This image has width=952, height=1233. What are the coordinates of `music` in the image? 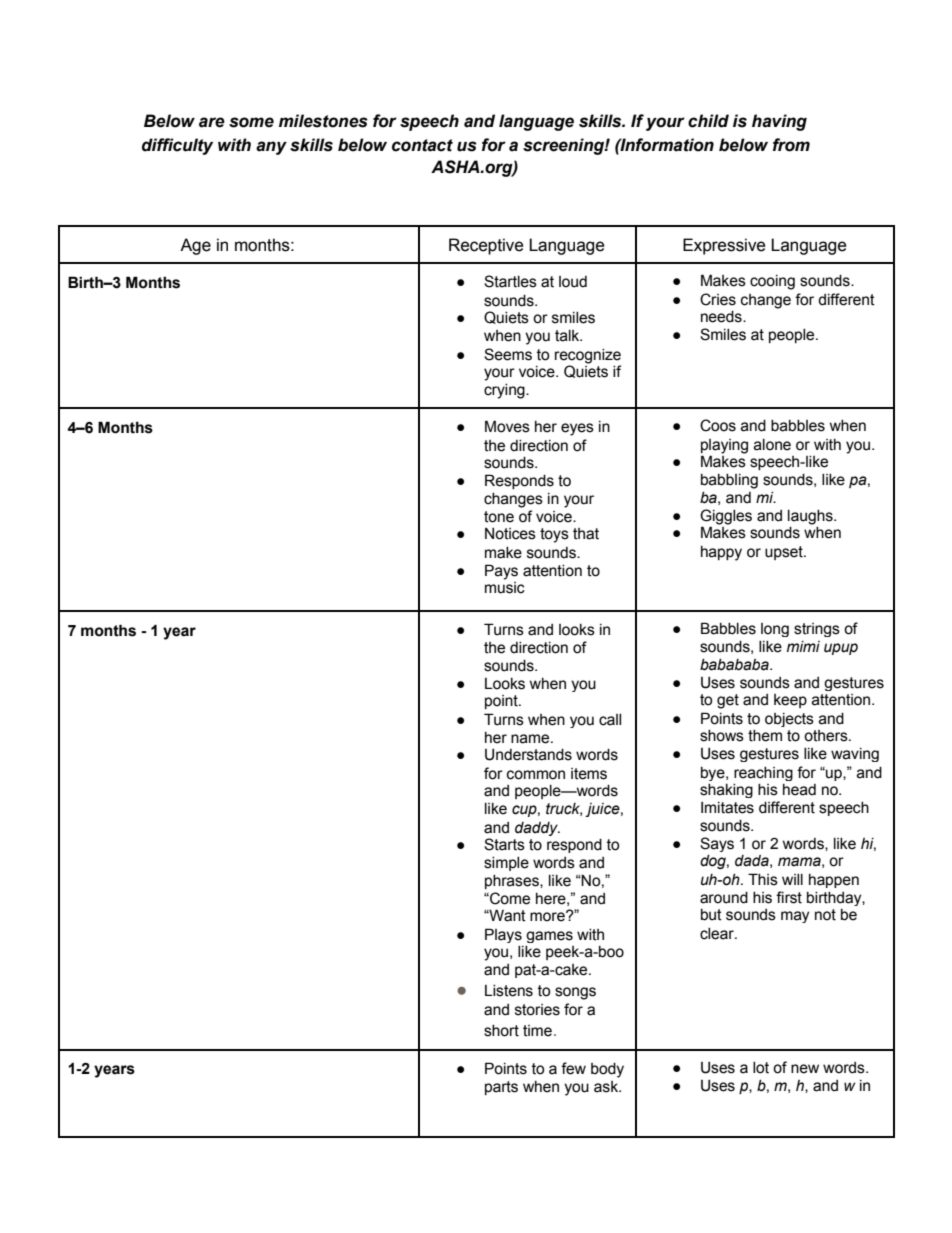 It's located at (505, 586).
